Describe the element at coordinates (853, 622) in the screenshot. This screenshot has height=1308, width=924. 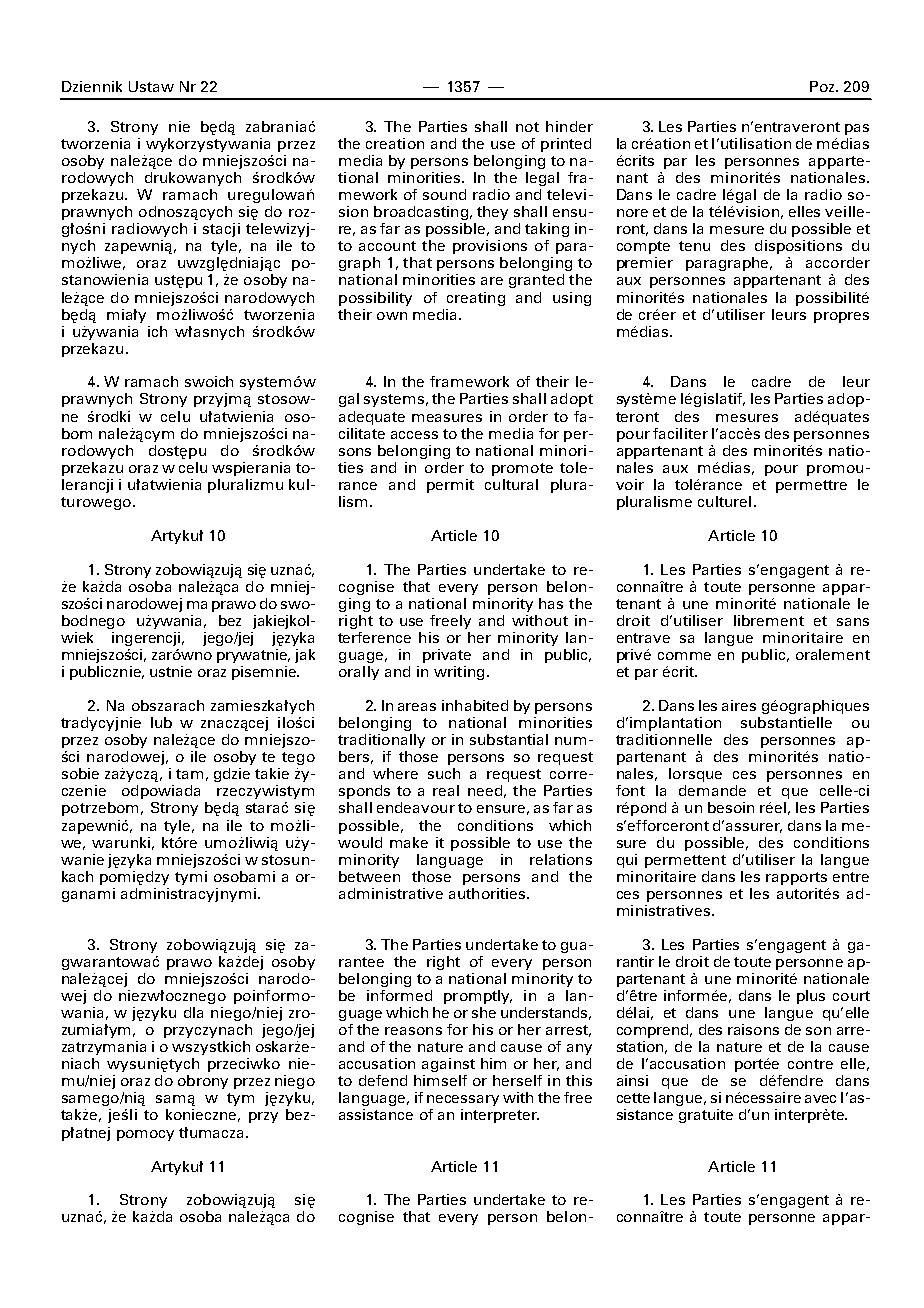
I see `sans` at that location.
